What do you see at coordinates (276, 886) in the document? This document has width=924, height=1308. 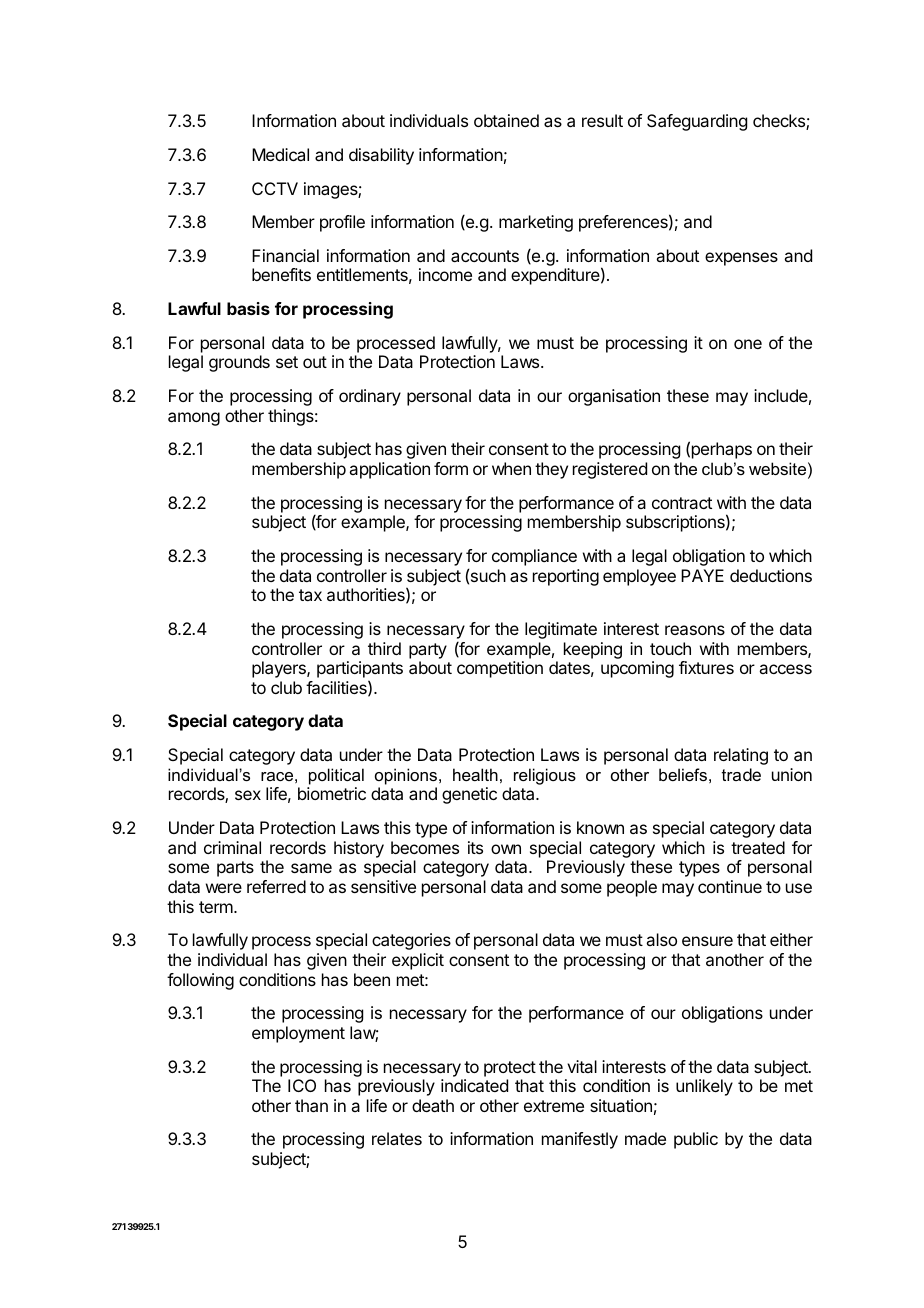 I see `referred` at bounding box center [276, 886].
